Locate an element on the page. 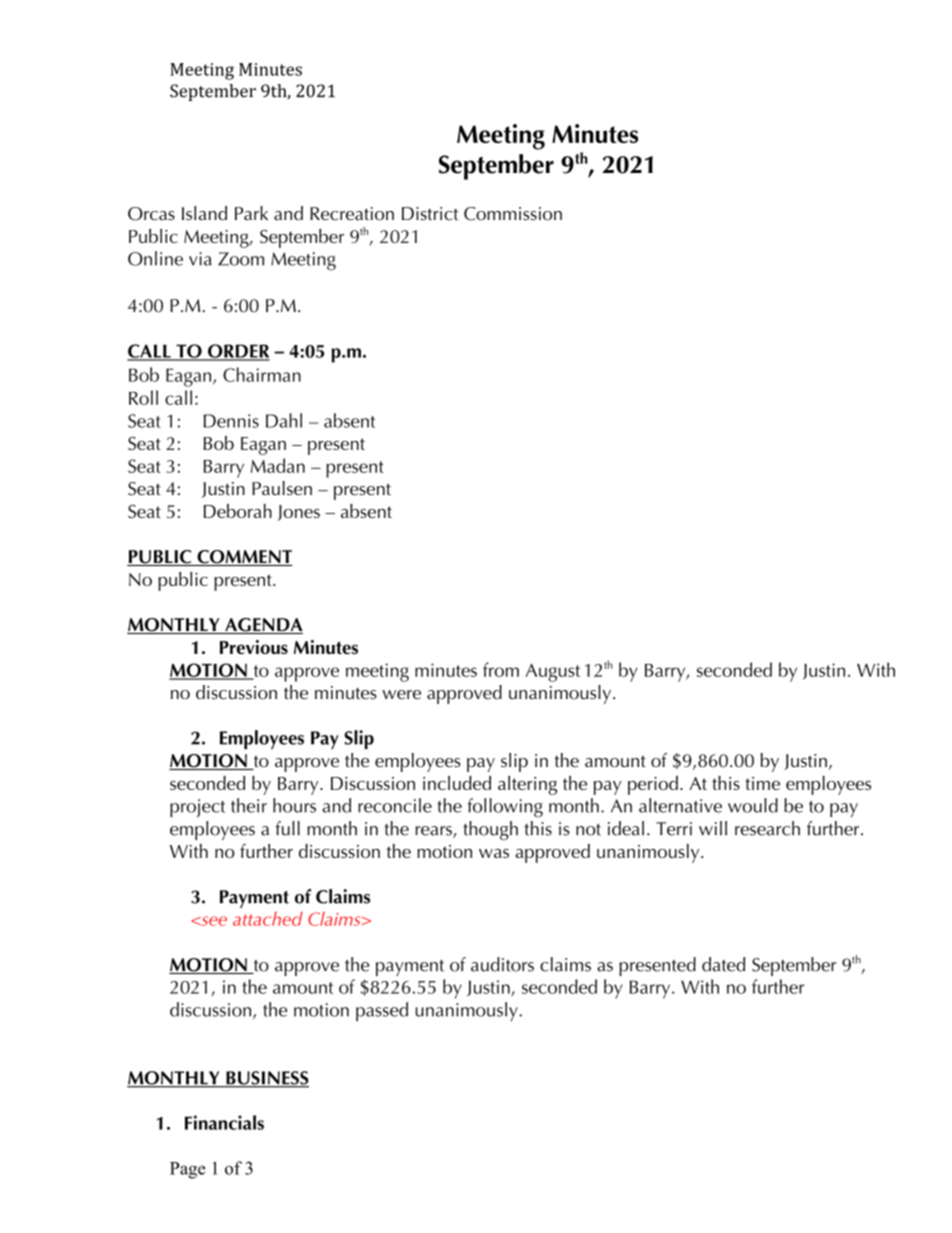  District is located at coordinates (430, 214).
